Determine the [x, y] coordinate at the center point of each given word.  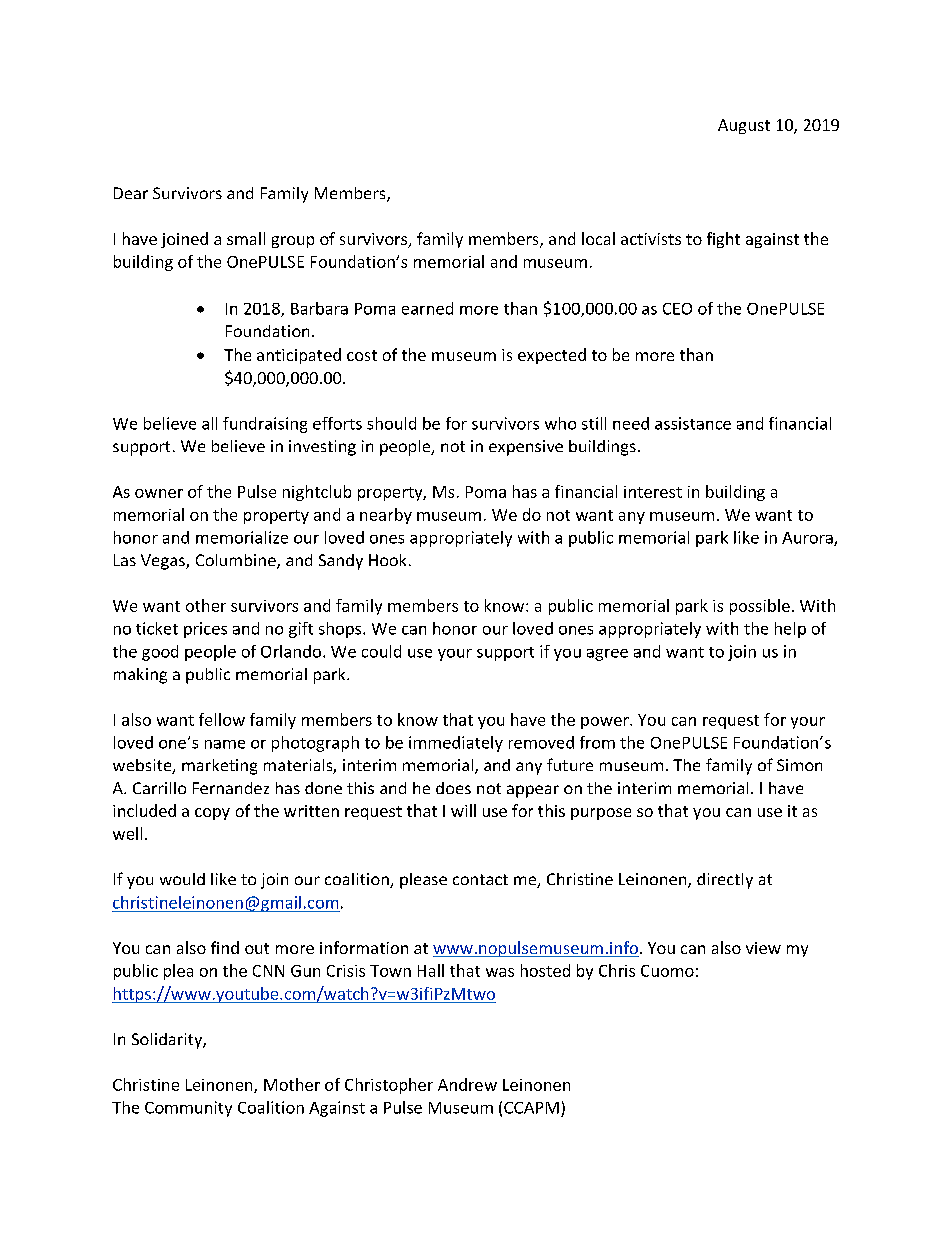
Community [188, 1109]
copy [212, 814]
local [598, 238]
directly [725, 881]
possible [760, 607]
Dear [131, 193]
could [381, 651]
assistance [693, 423]
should [391, 423]
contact [480, 879]
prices [205, 630]
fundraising [265, 425]
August [744, 126]
